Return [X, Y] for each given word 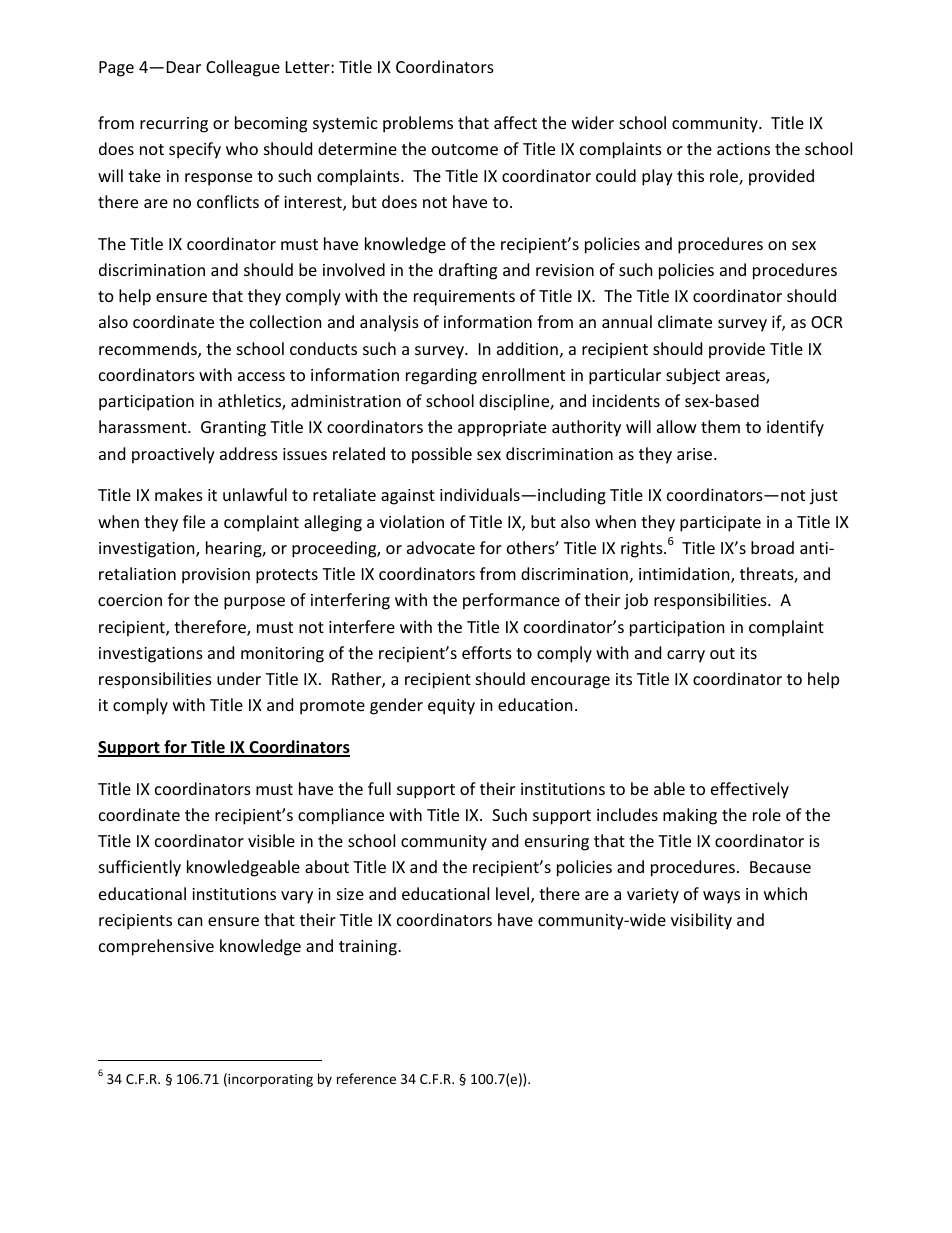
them [720, 426]
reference [366, 1078]
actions [743, 149]
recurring [174, 125]
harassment [144, 426]
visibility [701, 921]
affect [515, 122]
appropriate [502, 429]
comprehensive [156, 947]
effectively [750, 790]
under [239, 678]
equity [451, 707]
